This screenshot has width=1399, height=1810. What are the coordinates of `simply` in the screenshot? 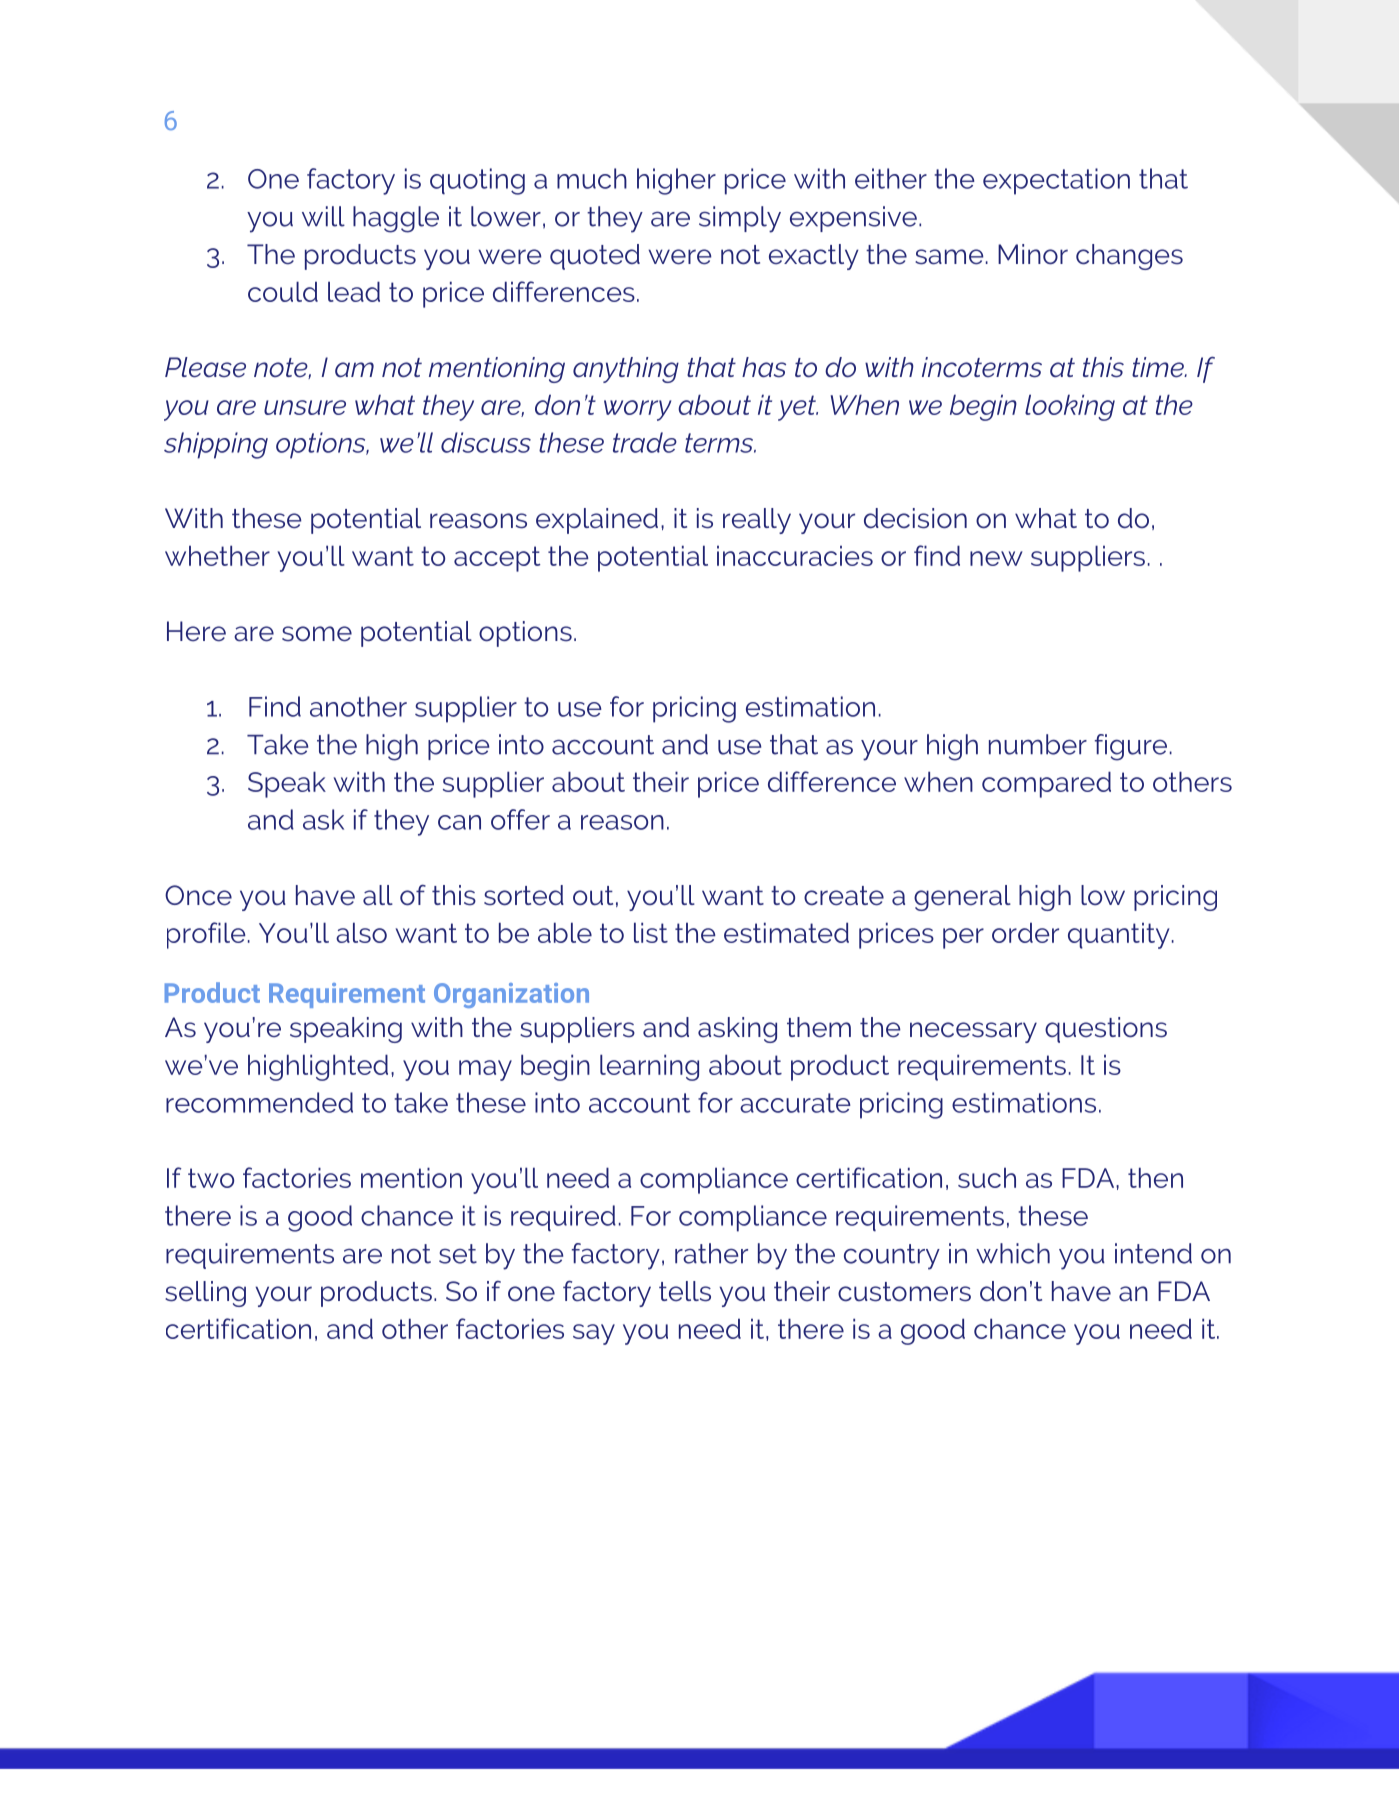 It's located at (740, 219).
